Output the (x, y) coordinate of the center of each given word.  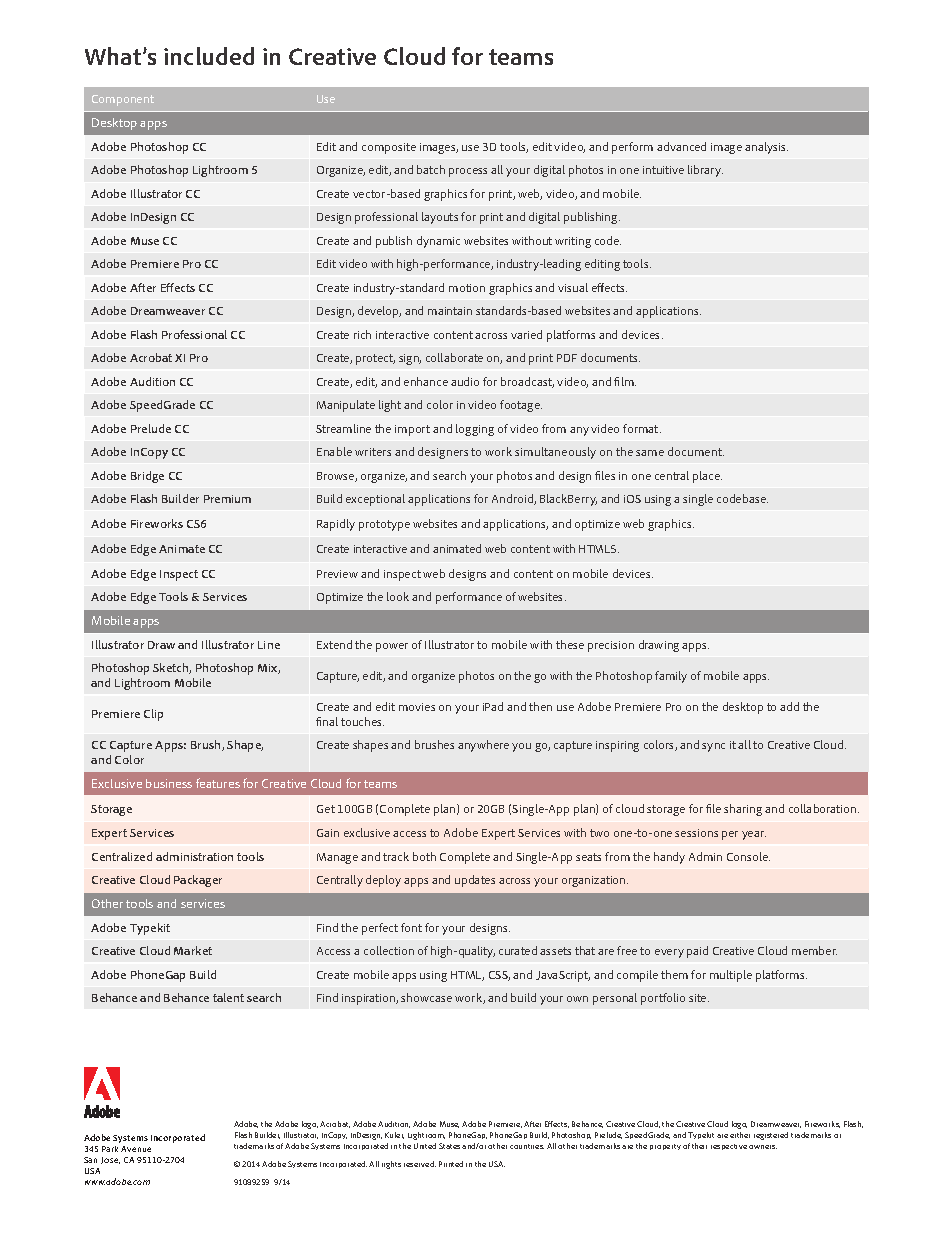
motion (467, 288)
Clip (153, 715)
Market (193, 950)
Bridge (147, 477)
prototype (384, 525)
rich (362, 334)
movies (417, 707)
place (707, 477)
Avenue (136, 1149)
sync (713, 747)
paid (697, 952)
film (625, 381)
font (411, 927)
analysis (766, 148)
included (209, 56)
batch (431, 169)
